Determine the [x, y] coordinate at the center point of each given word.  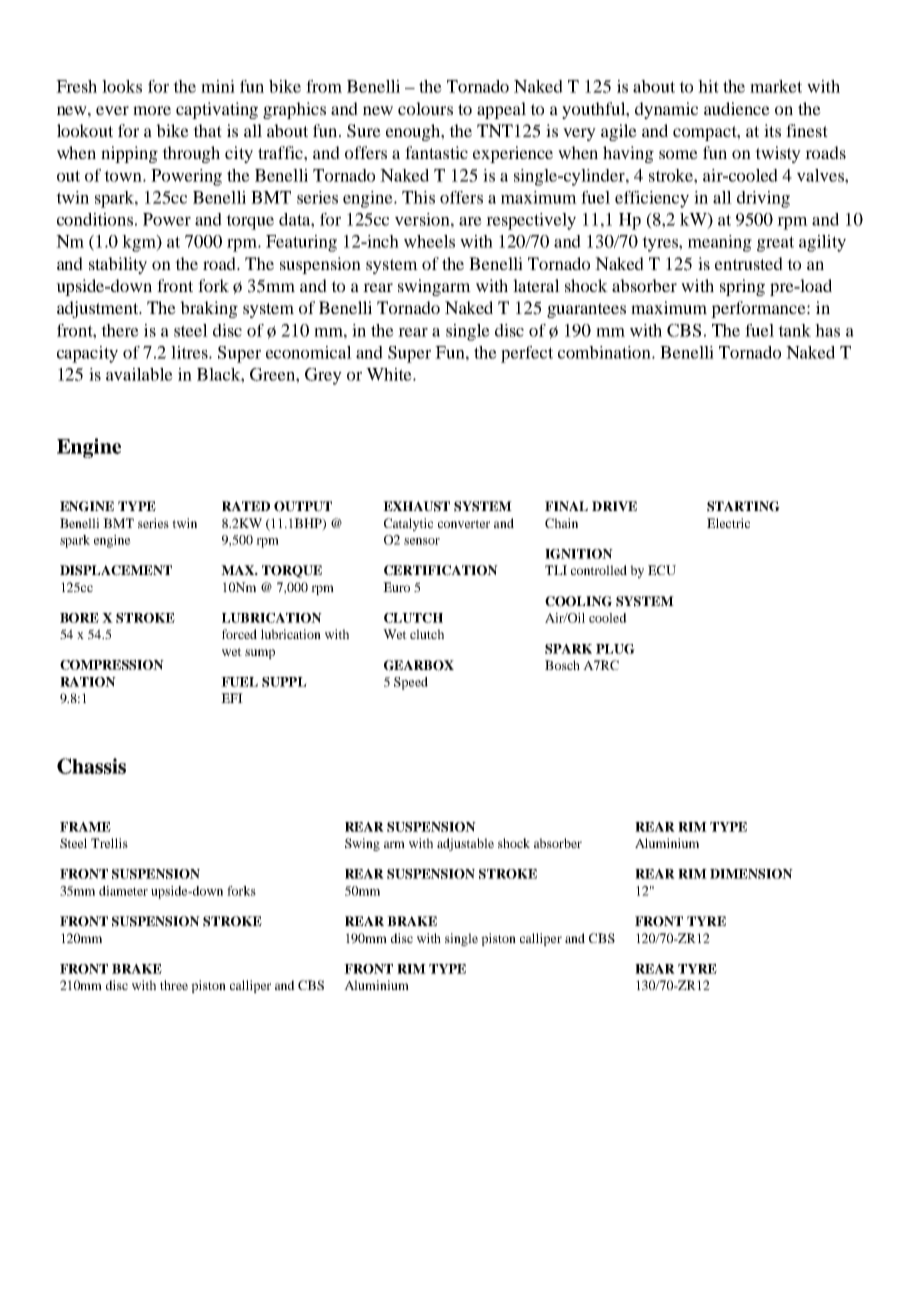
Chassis [91, 766]
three [174, 985]
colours [425, 108]
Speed [411, 683]
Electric [728, 523]
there [120, 330]
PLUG [615, 649]
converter [464, 524]
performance [759, 309]
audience [737, 108]
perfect [527, 354]
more [152, 110]
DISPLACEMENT [116, 570]
